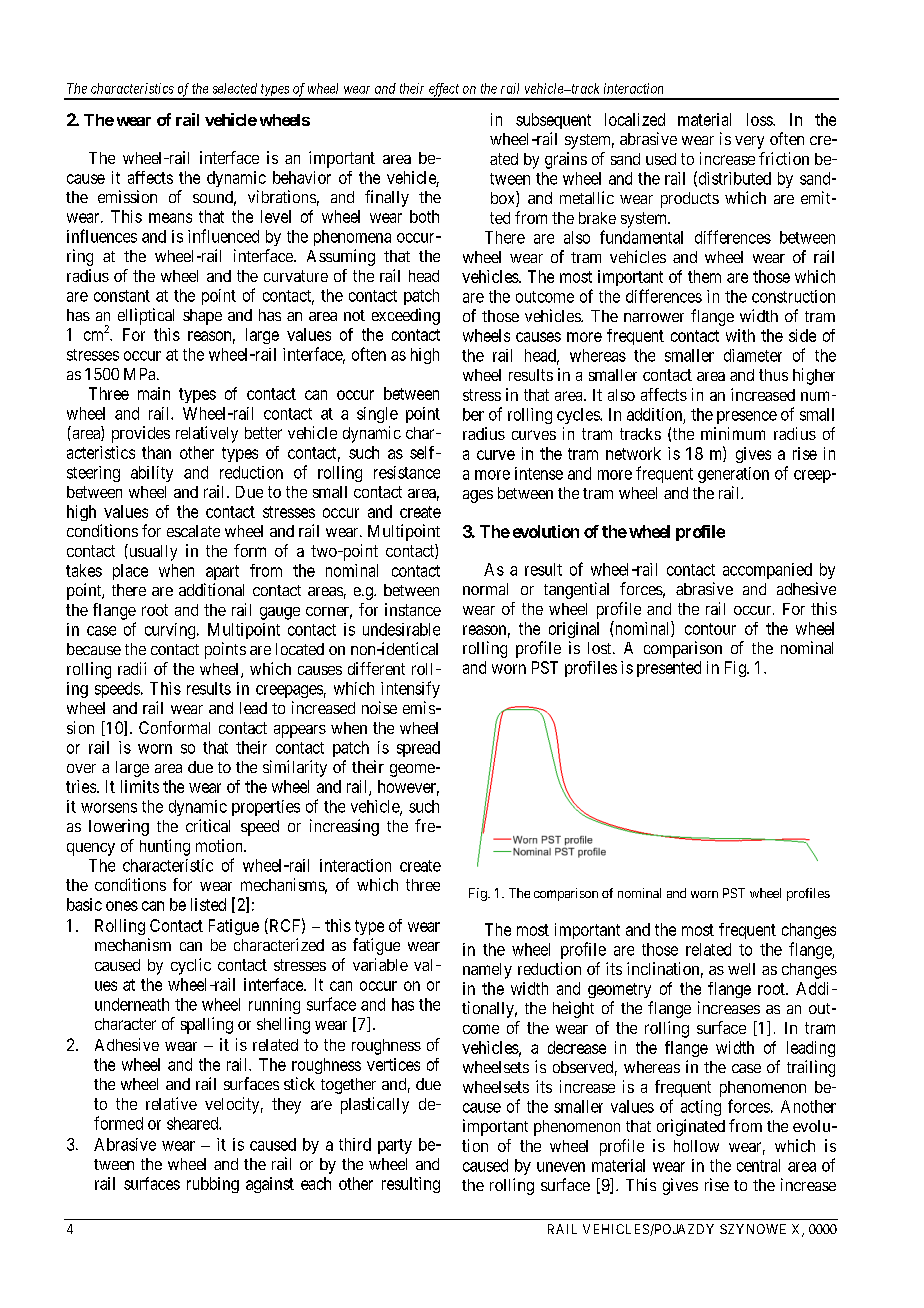 Image resolution: width=924 pixels, height=1308 pixels. What do you see at coordinates (669, 669) in the image?
I see `presented` at bounding box center [669, 669].
